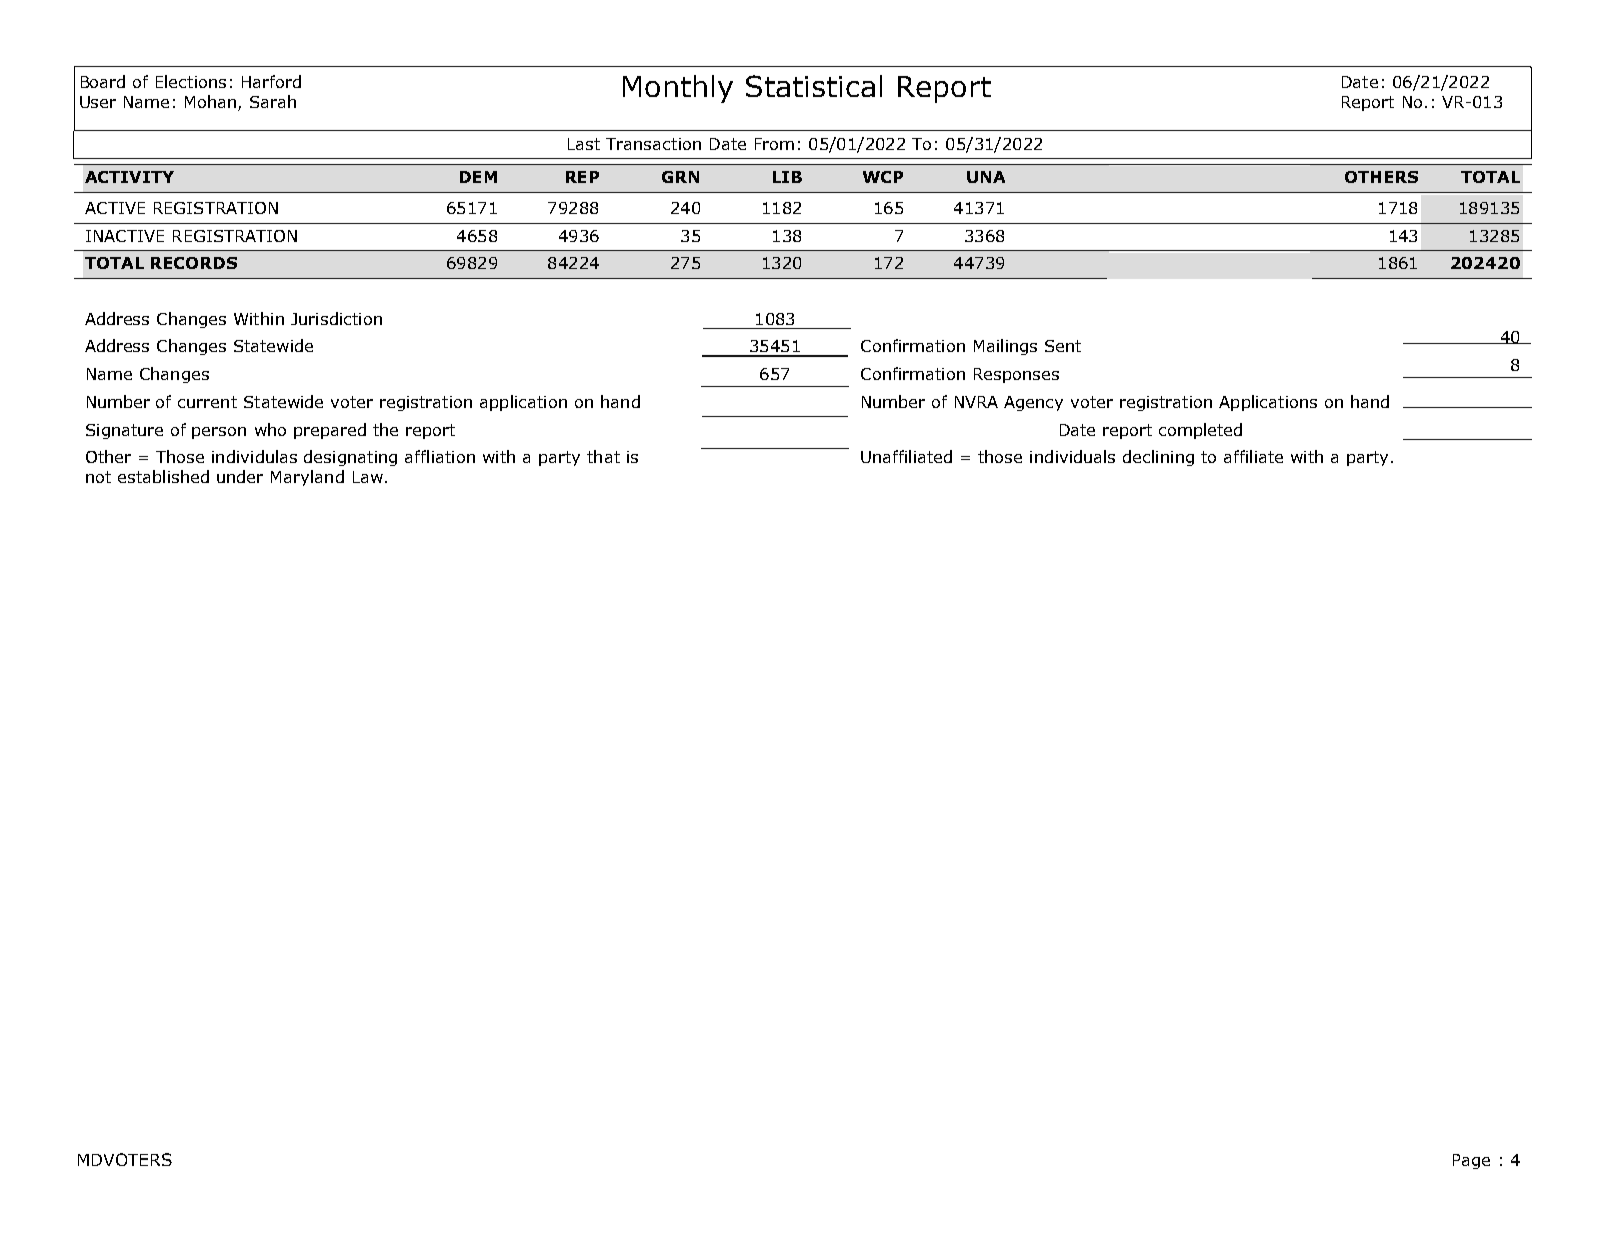 The width and height of the document is (1624, 1255). Describe the element at coordinates (1158, 458) in the document. I see `declining` at that location.
